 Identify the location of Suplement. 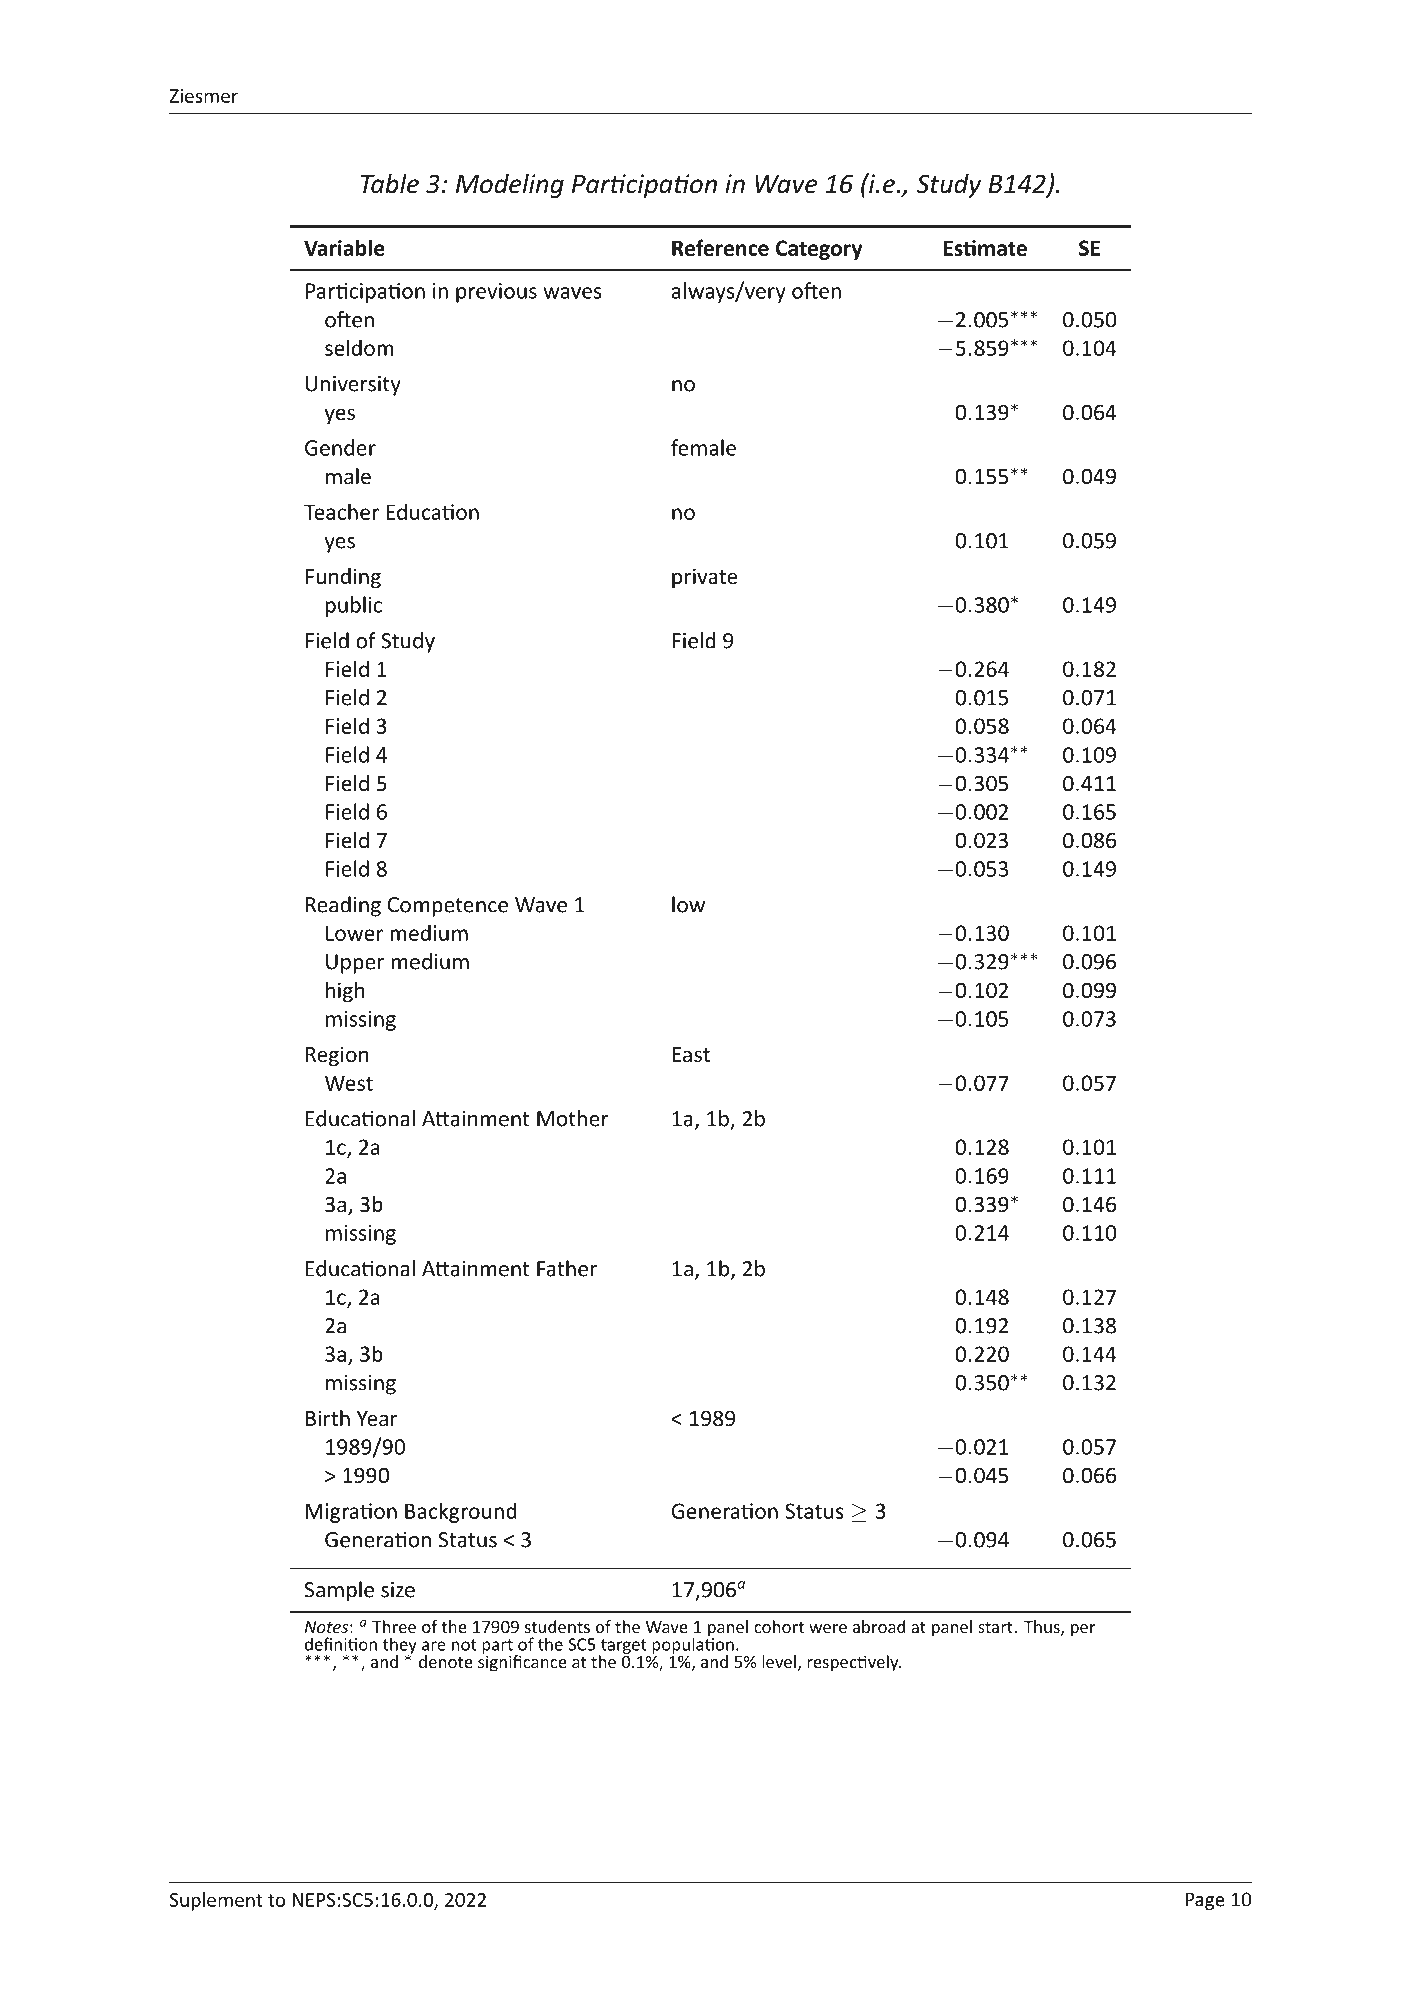
(216, 1901).
